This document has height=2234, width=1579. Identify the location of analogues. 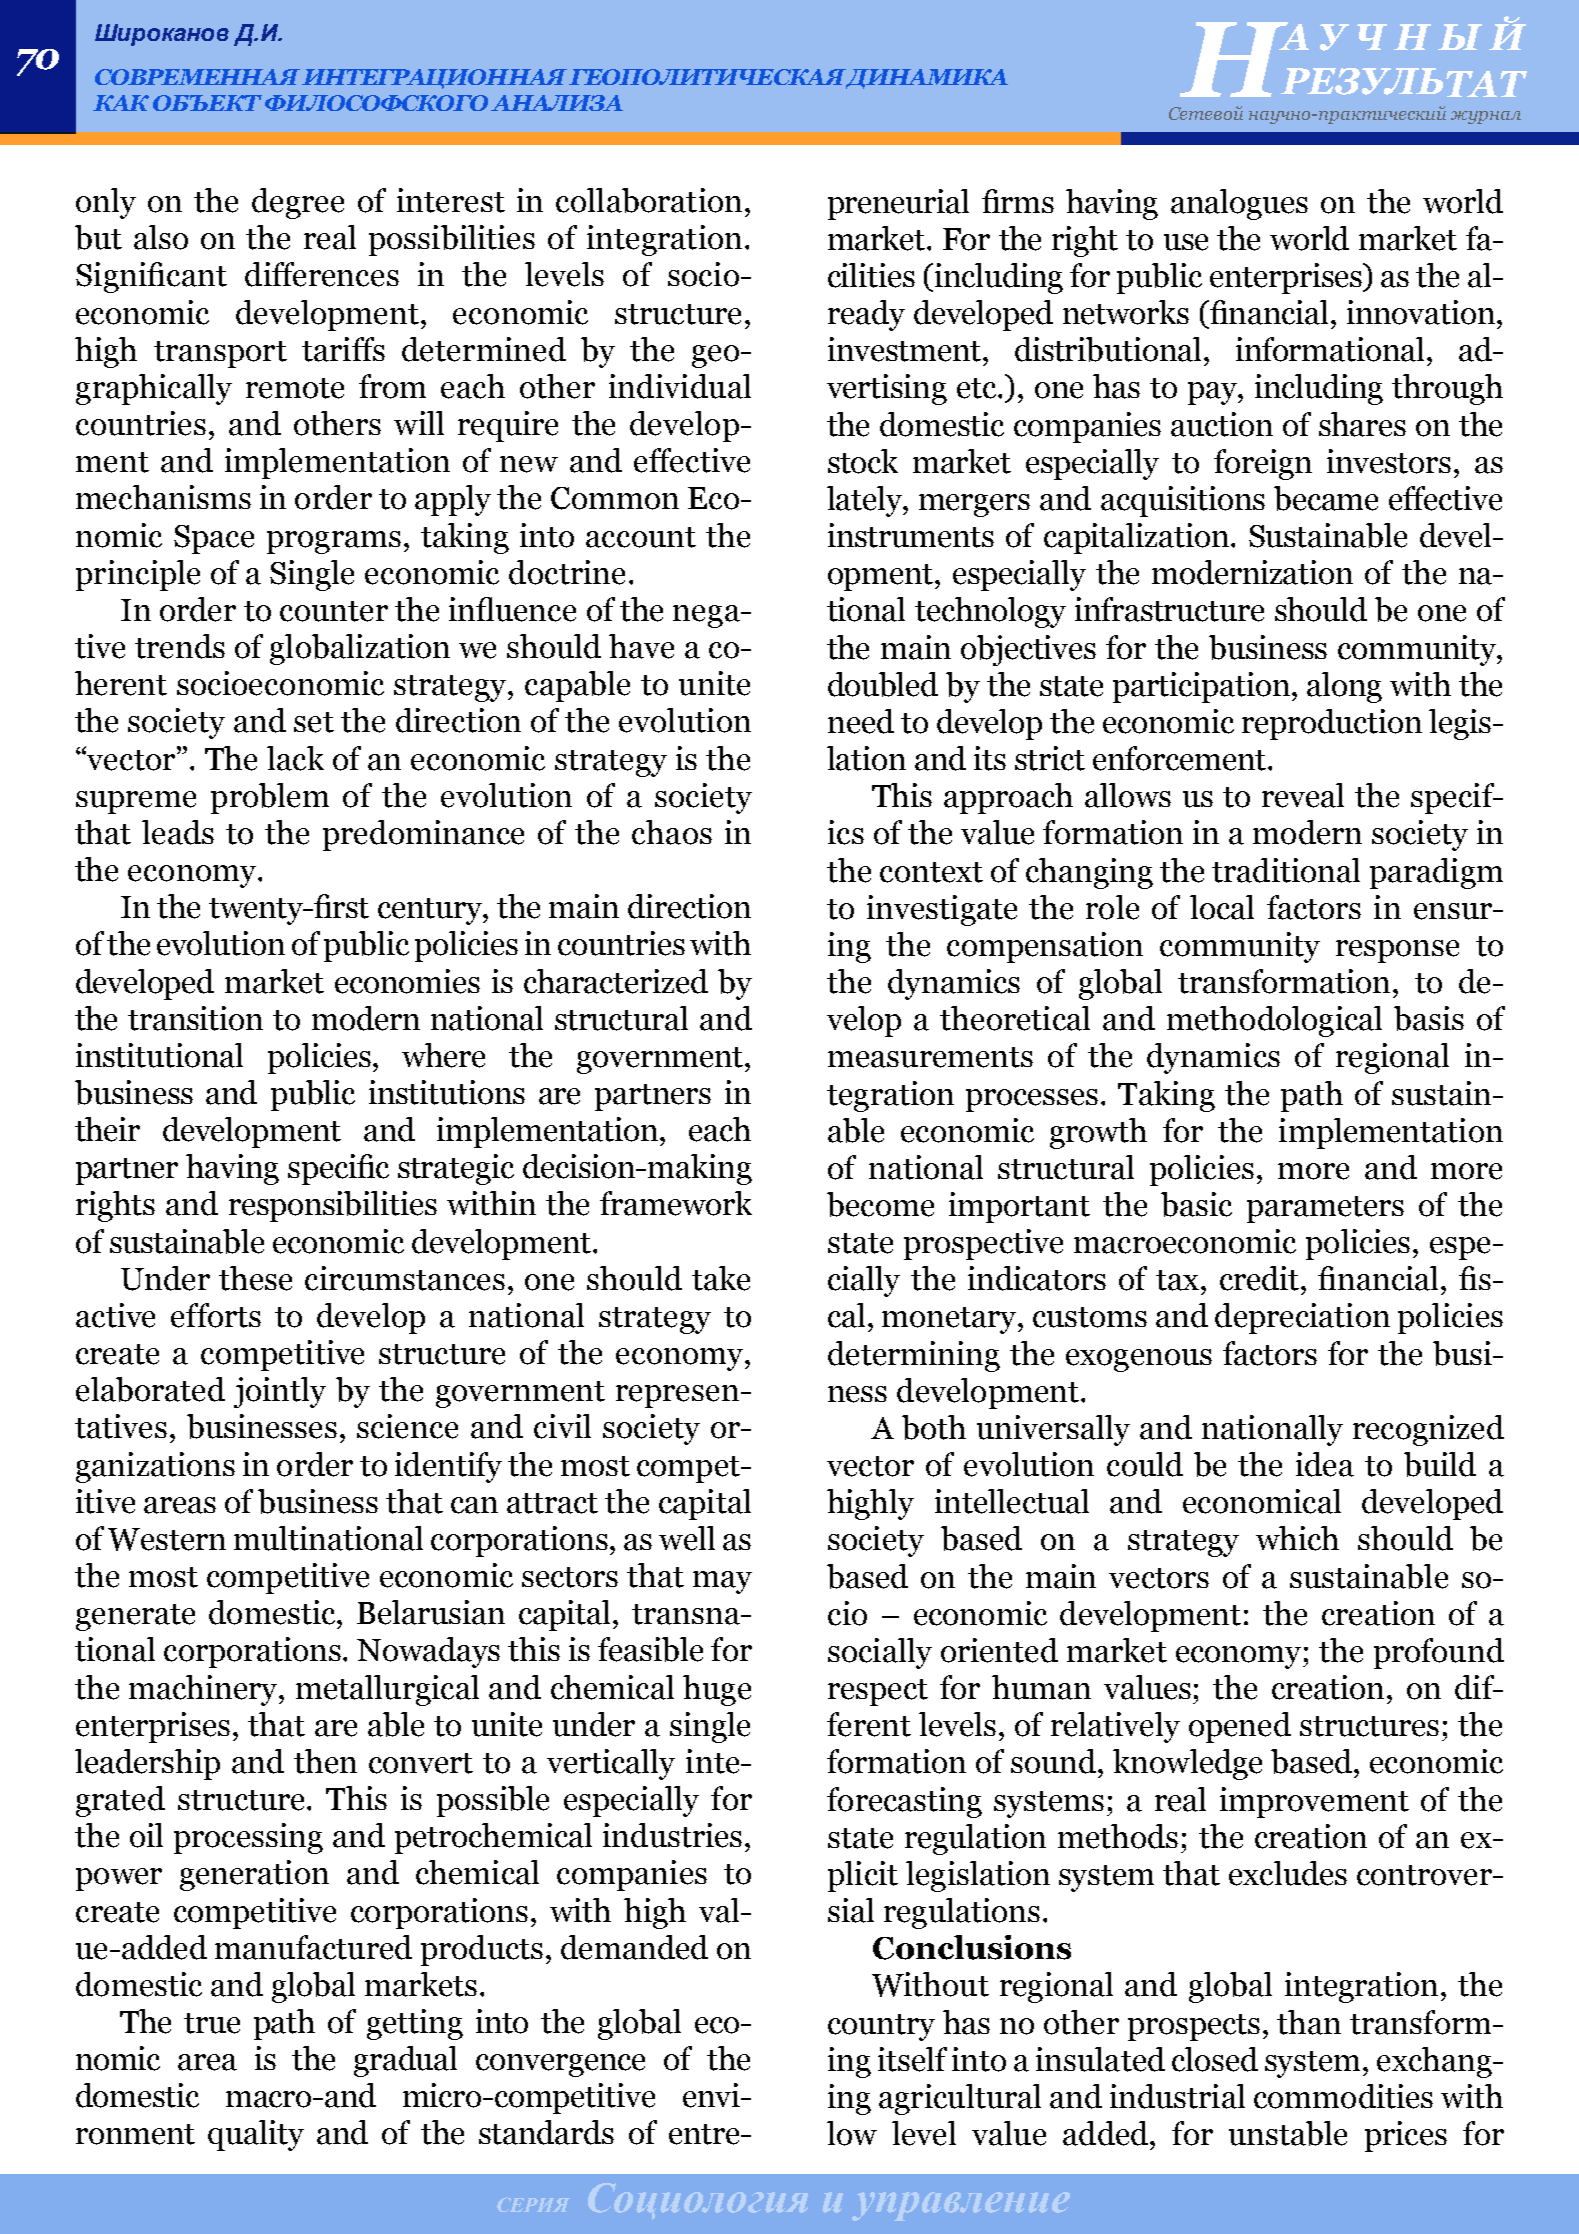
(1239, 204).
